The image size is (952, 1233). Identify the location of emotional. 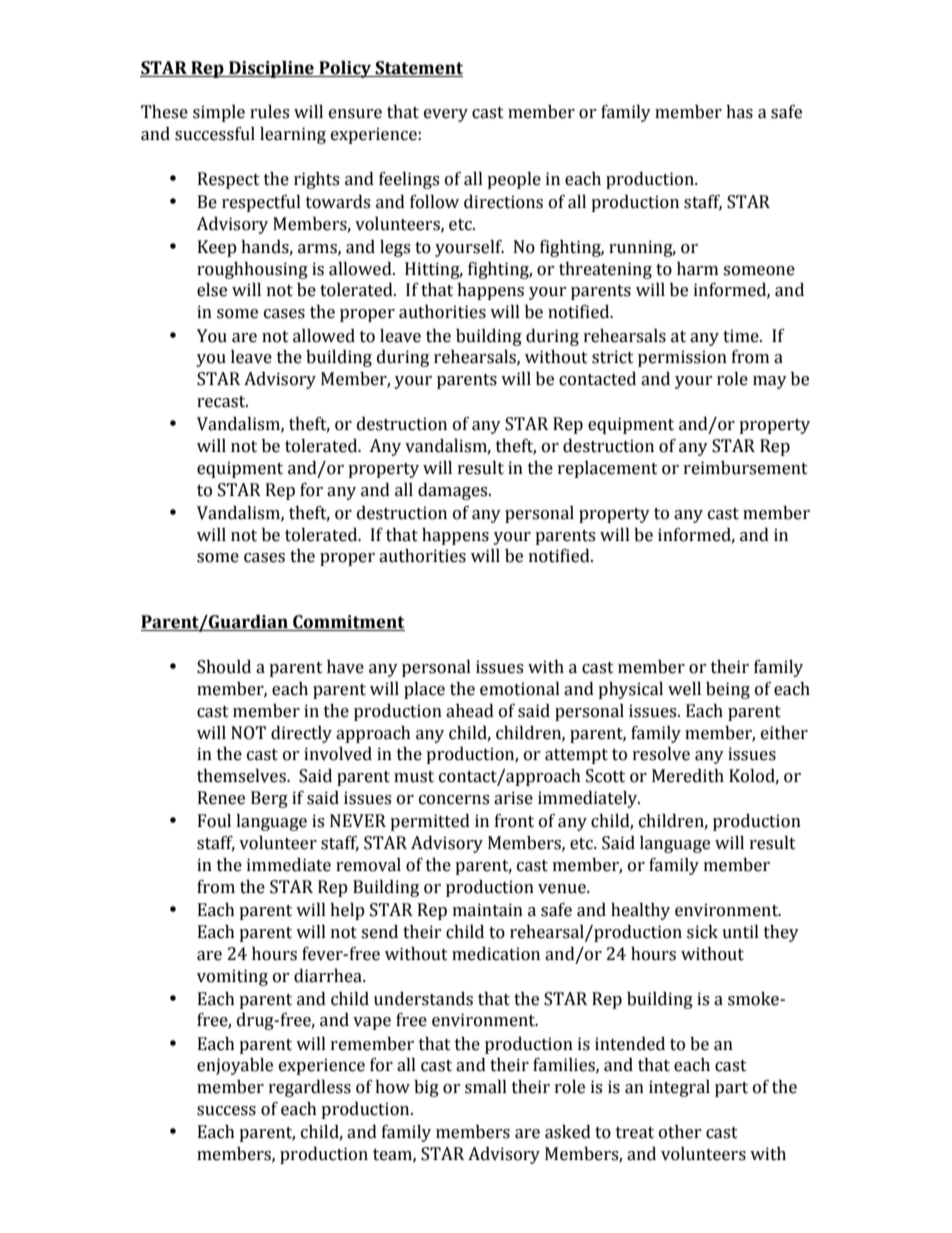
(520, 689).
